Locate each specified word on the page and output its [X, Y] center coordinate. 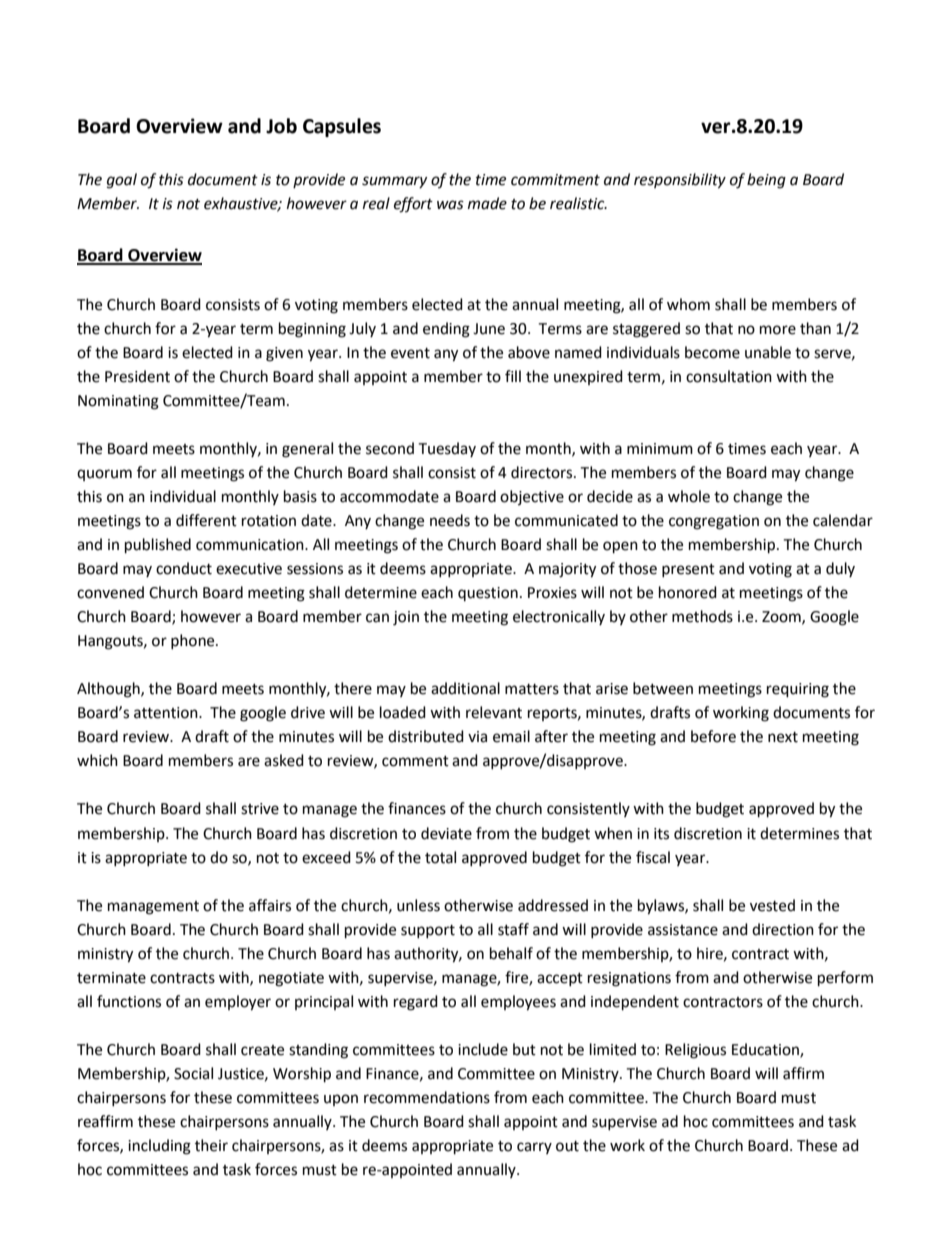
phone [194, 641]
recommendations [427, 1097]
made [487, 203]
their [211, 1145]
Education [766, 1050]
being [766, 181]
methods [702, 616]
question [488, 594]
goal [122, 181]
